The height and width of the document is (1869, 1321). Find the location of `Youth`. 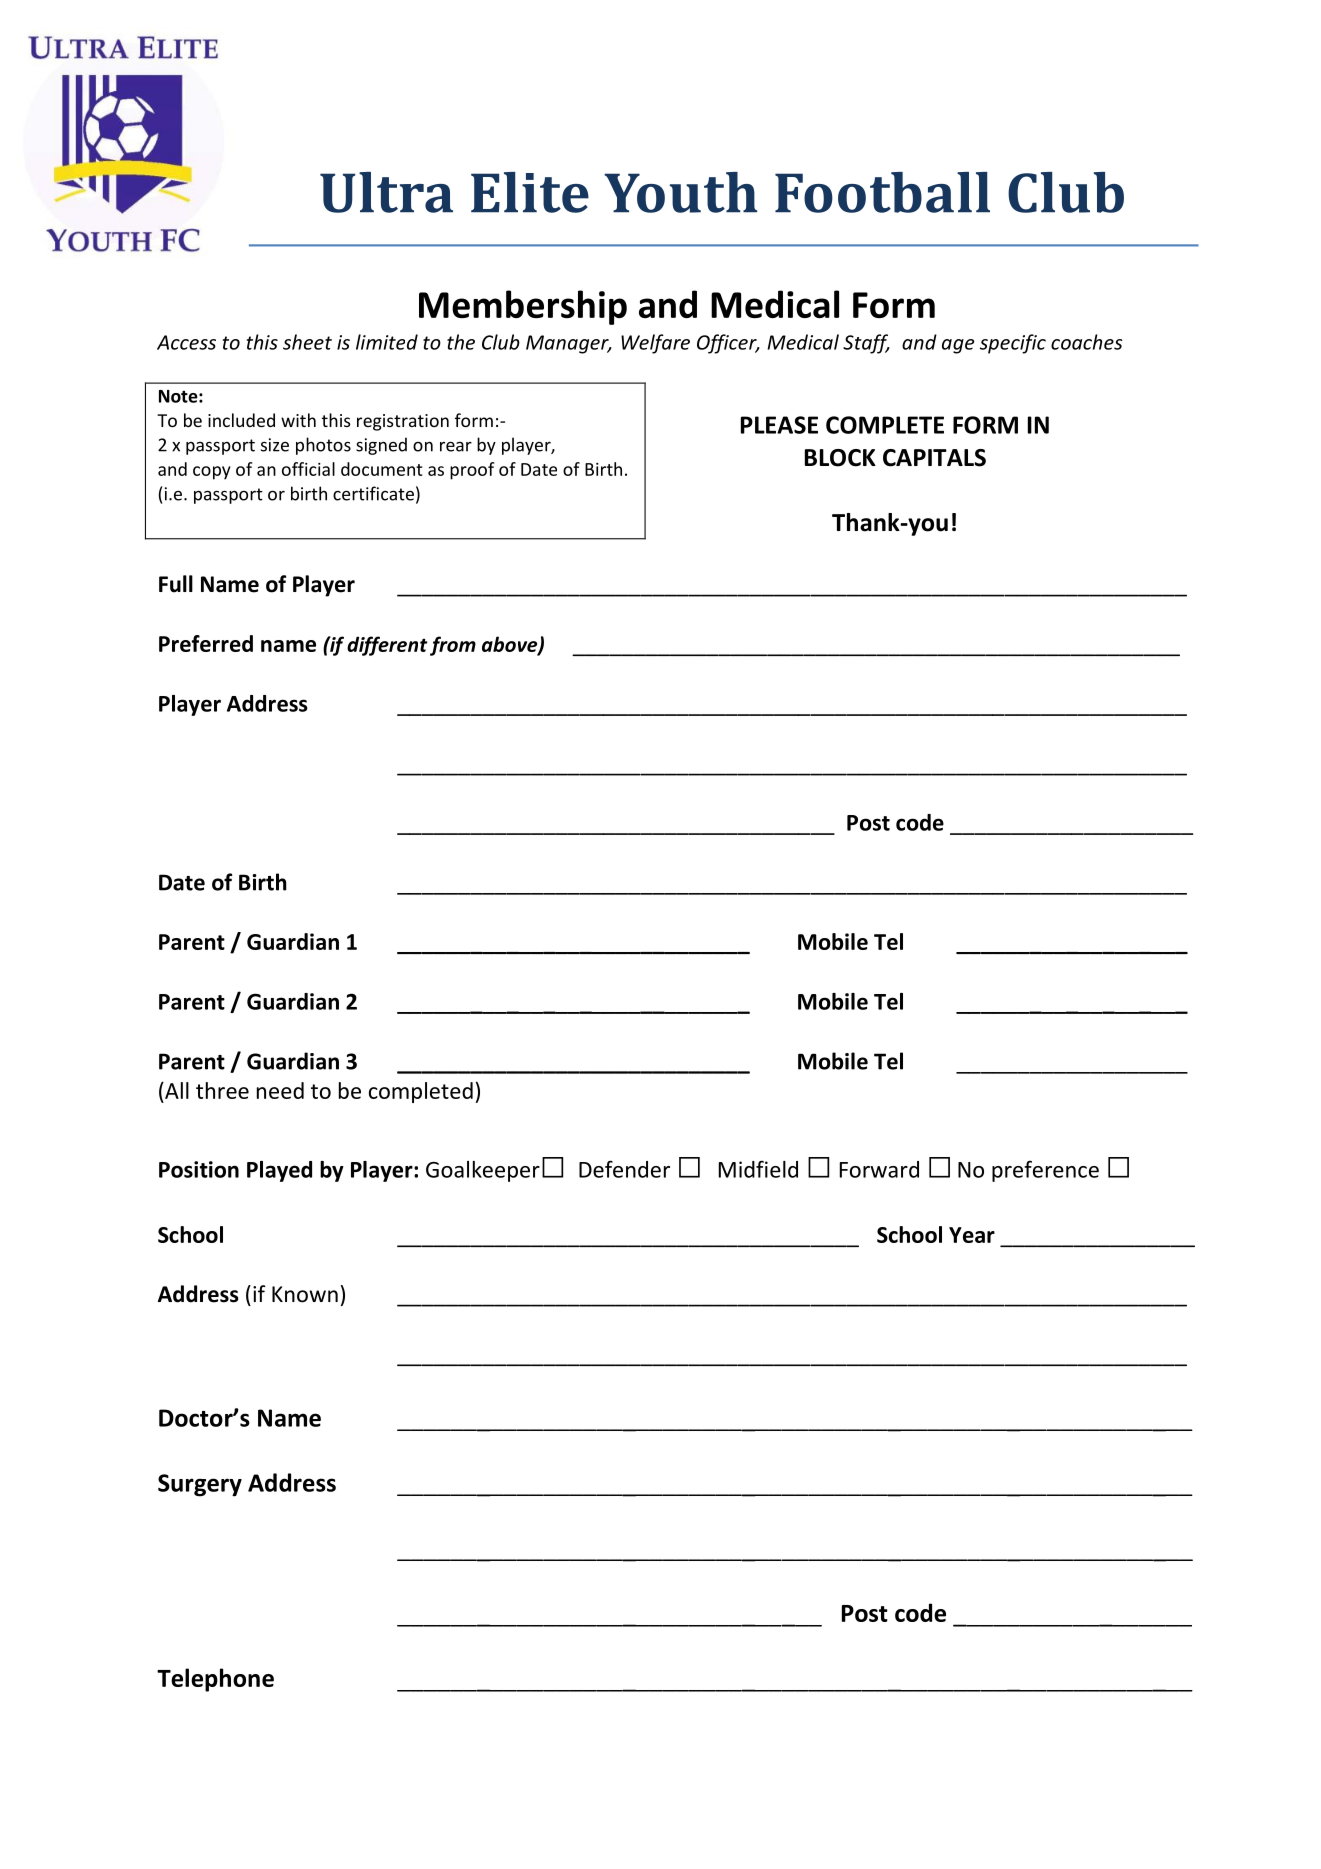

Youth is located at coordinates (680, 192).
